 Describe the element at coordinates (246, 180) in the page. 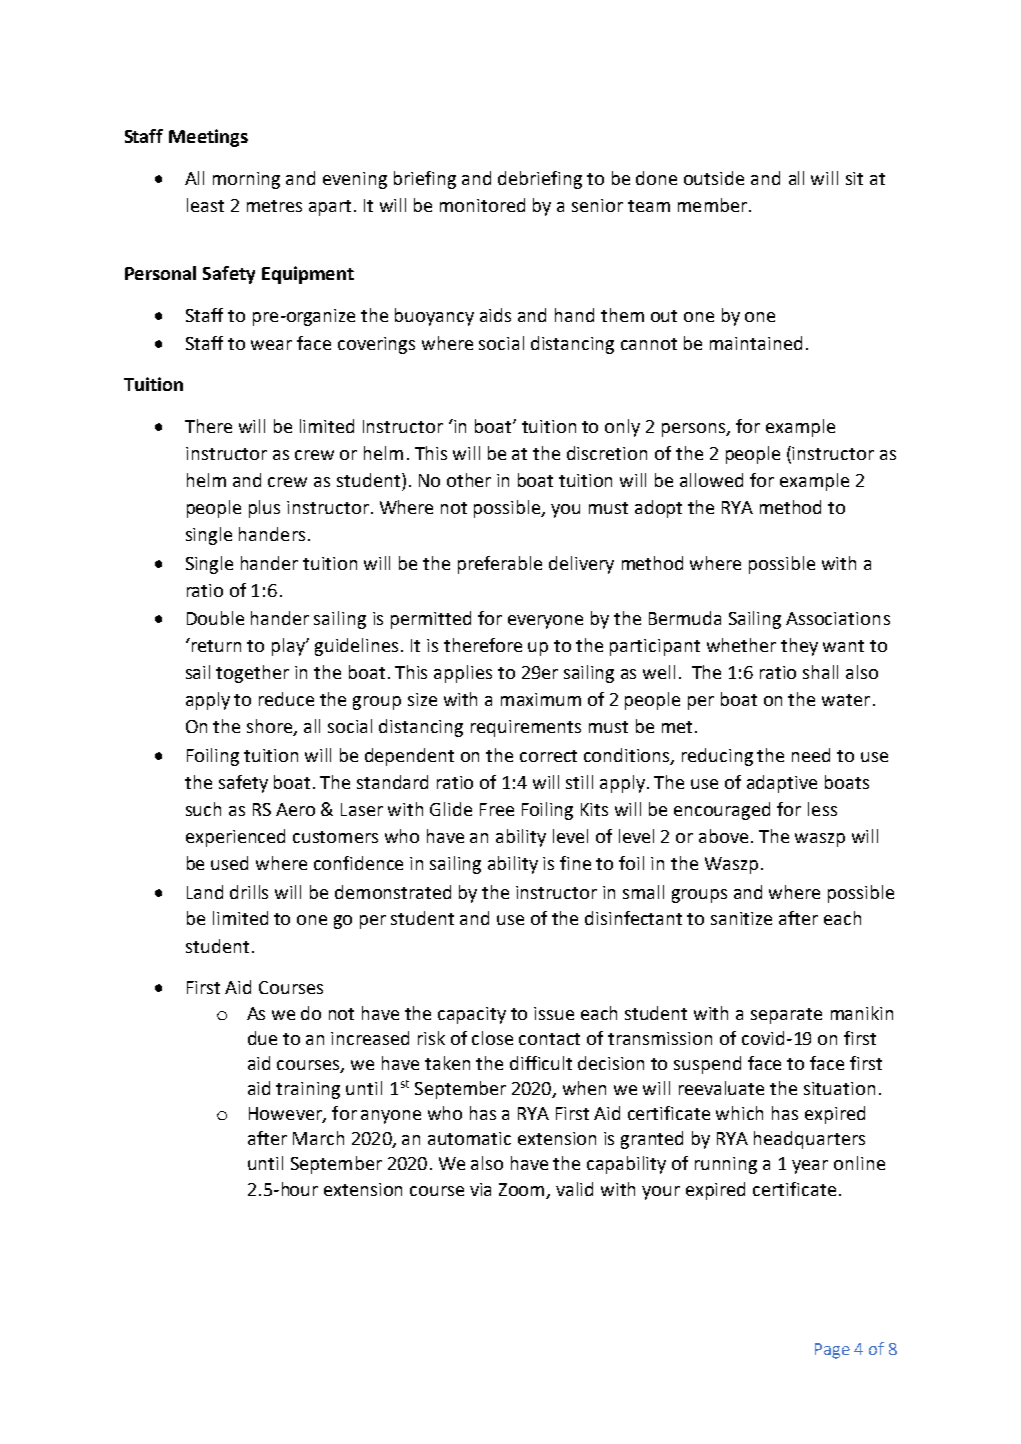

I see `morning` at that location.
